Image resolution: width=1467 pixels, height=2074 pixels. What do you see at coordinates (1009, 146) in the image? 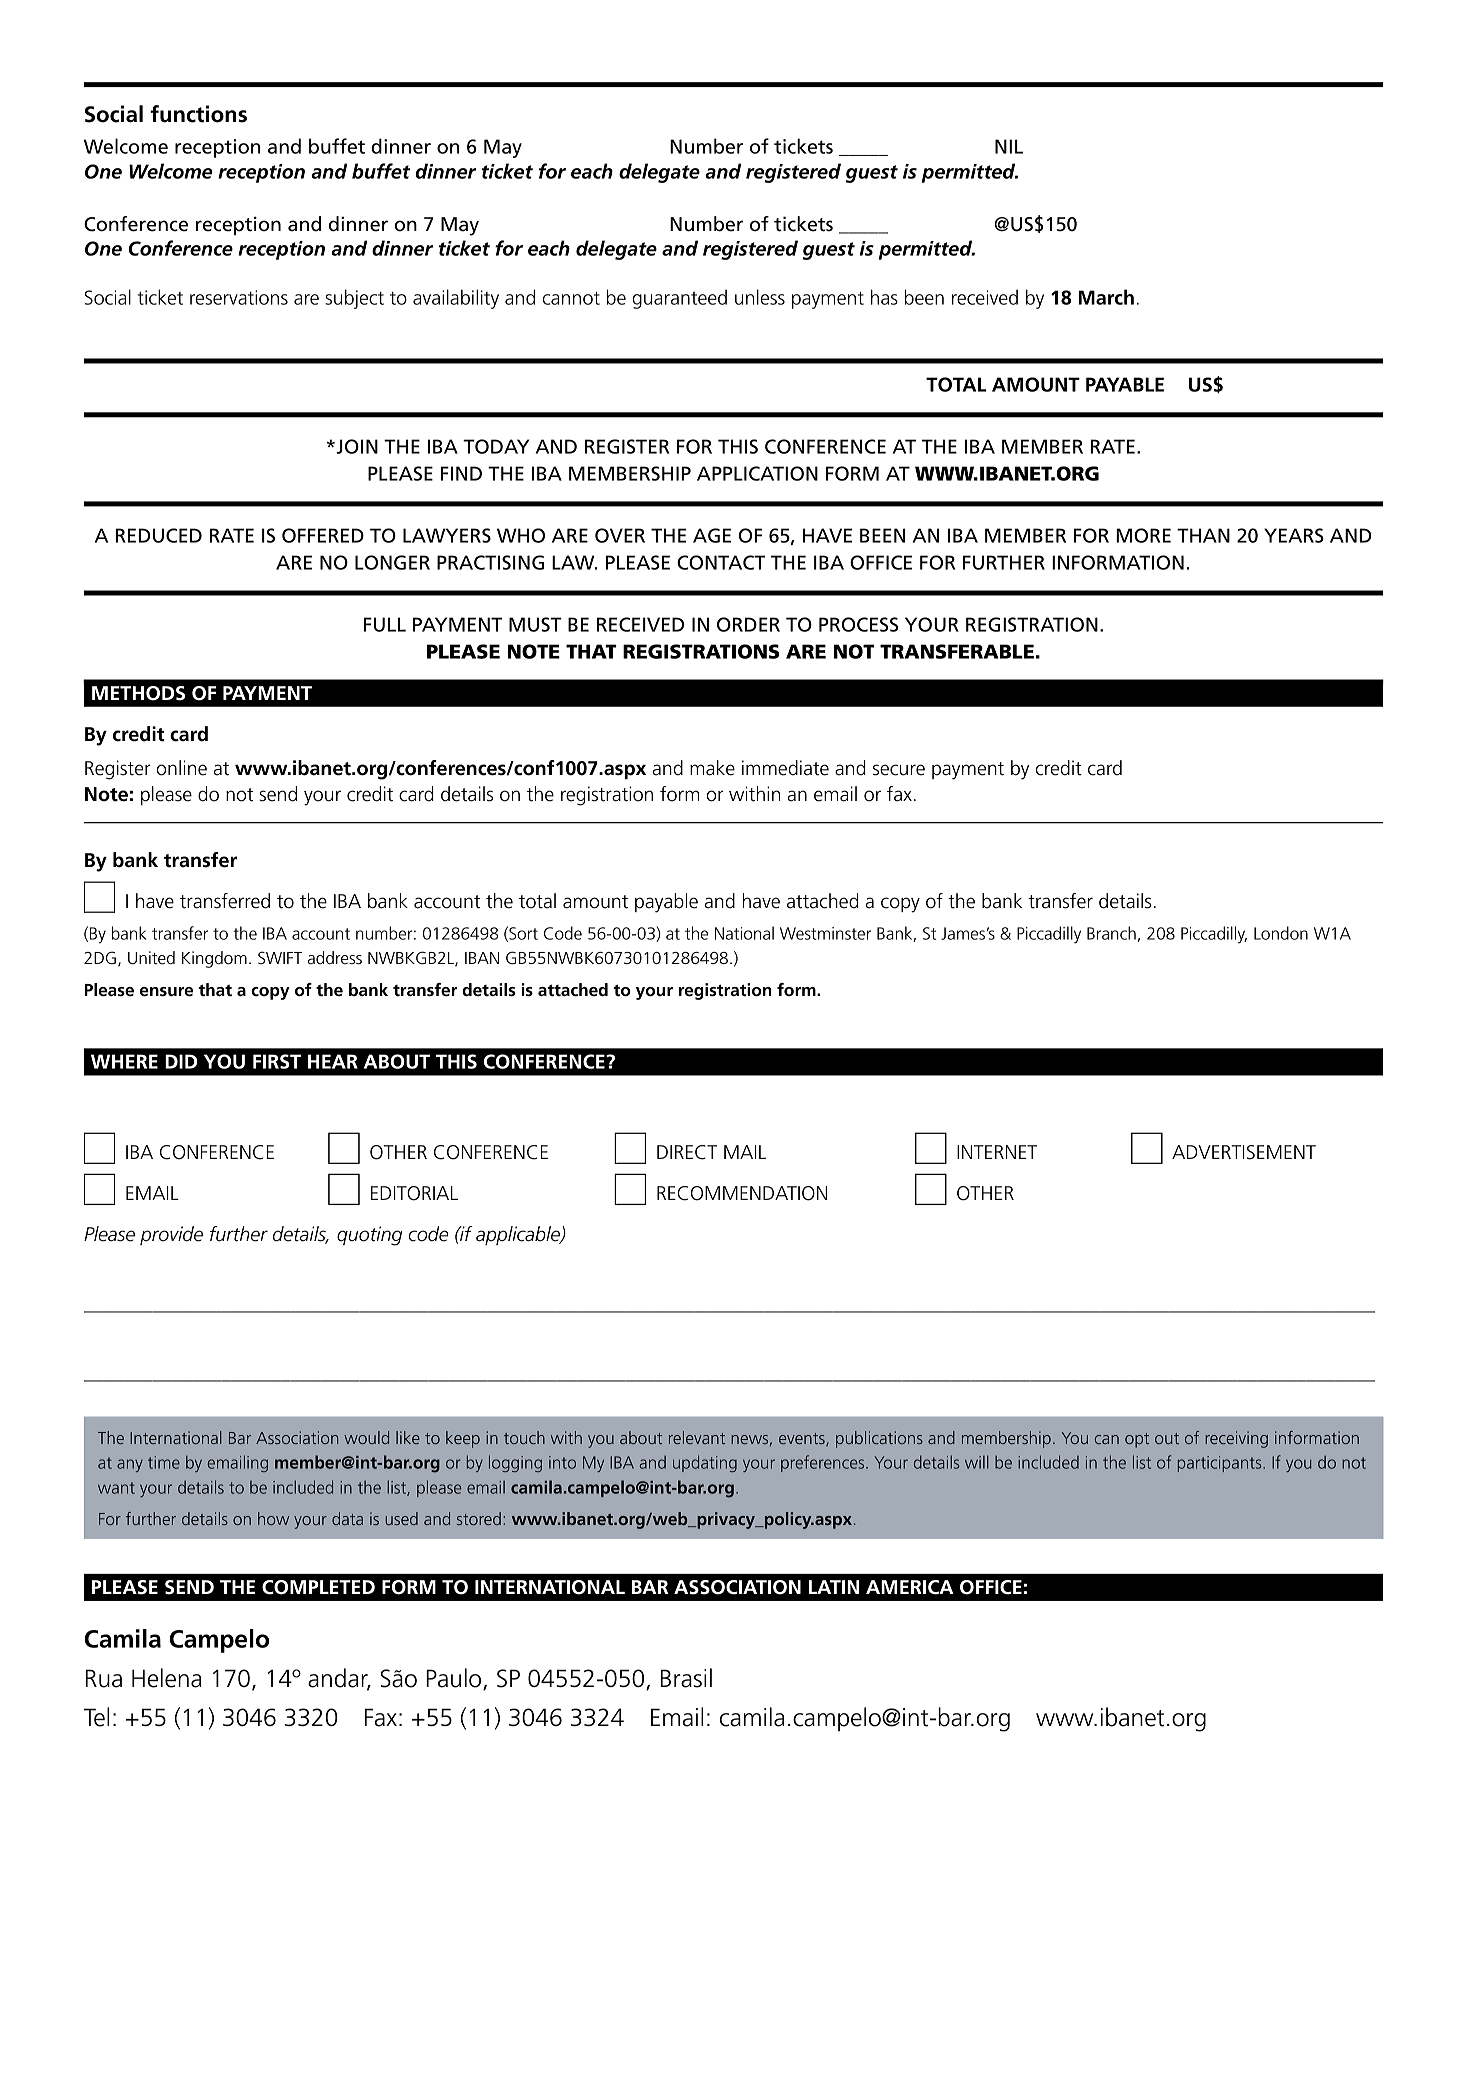
I see `NIL` at bounding box center [1009, 146].
